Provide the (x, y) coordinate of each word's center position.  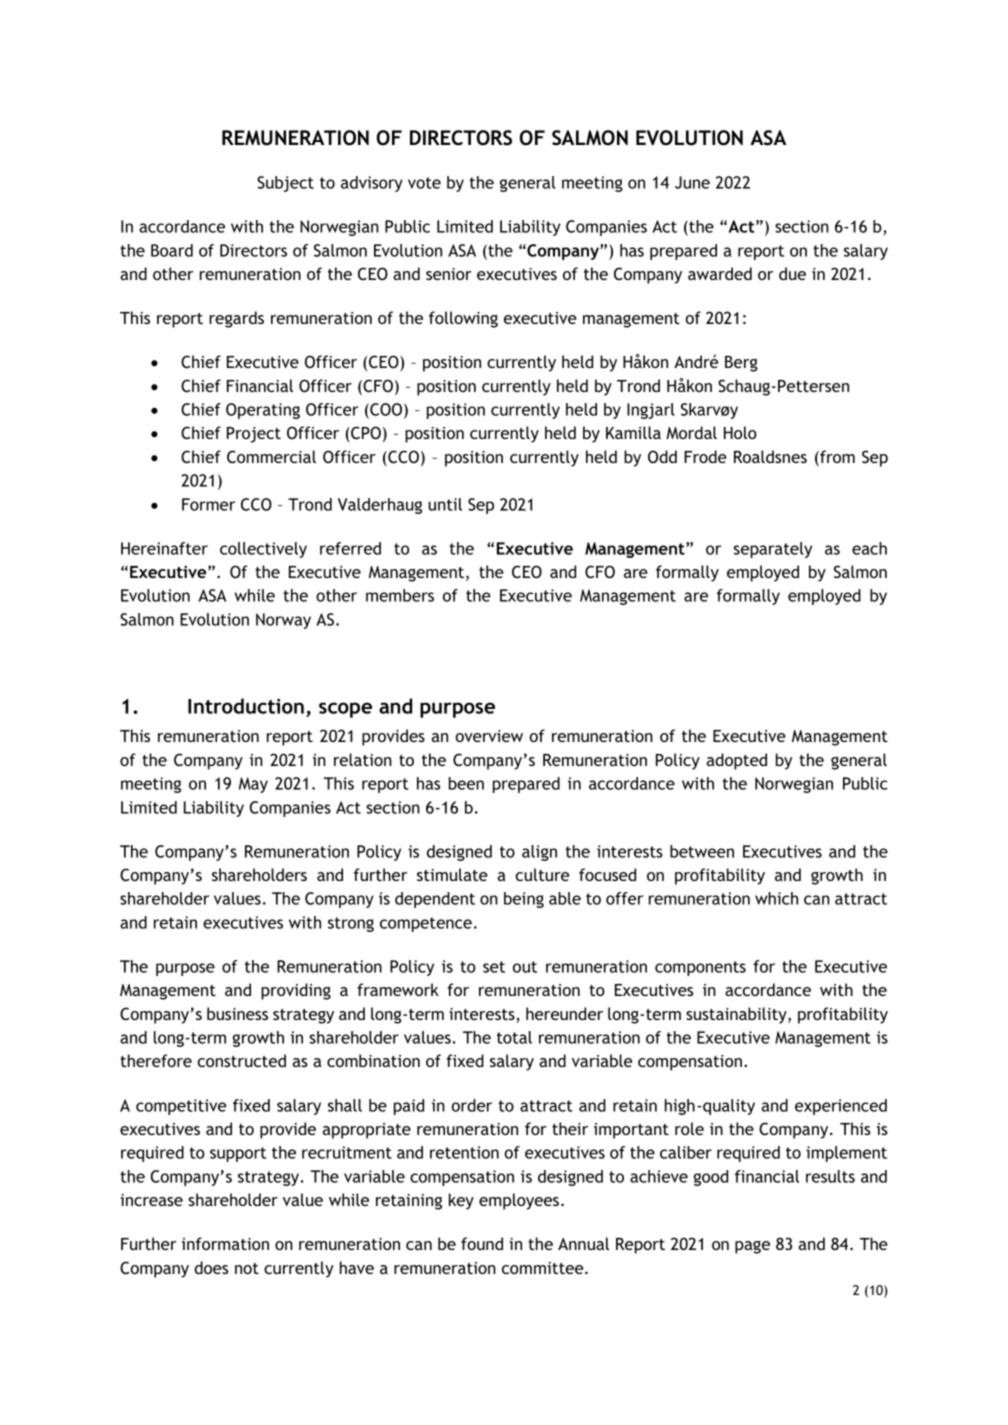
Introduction (246, 706)
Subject (285, 184)
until (445, 504)
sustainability (737, 1015)
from (836, 458)
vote (424, 183)
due (792, 273)
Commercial (271, 456)
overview (489, 736)
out (525, 967)
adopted (736, 761)
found (482, 1243)
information (225, 1243)
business (237, 1013)
